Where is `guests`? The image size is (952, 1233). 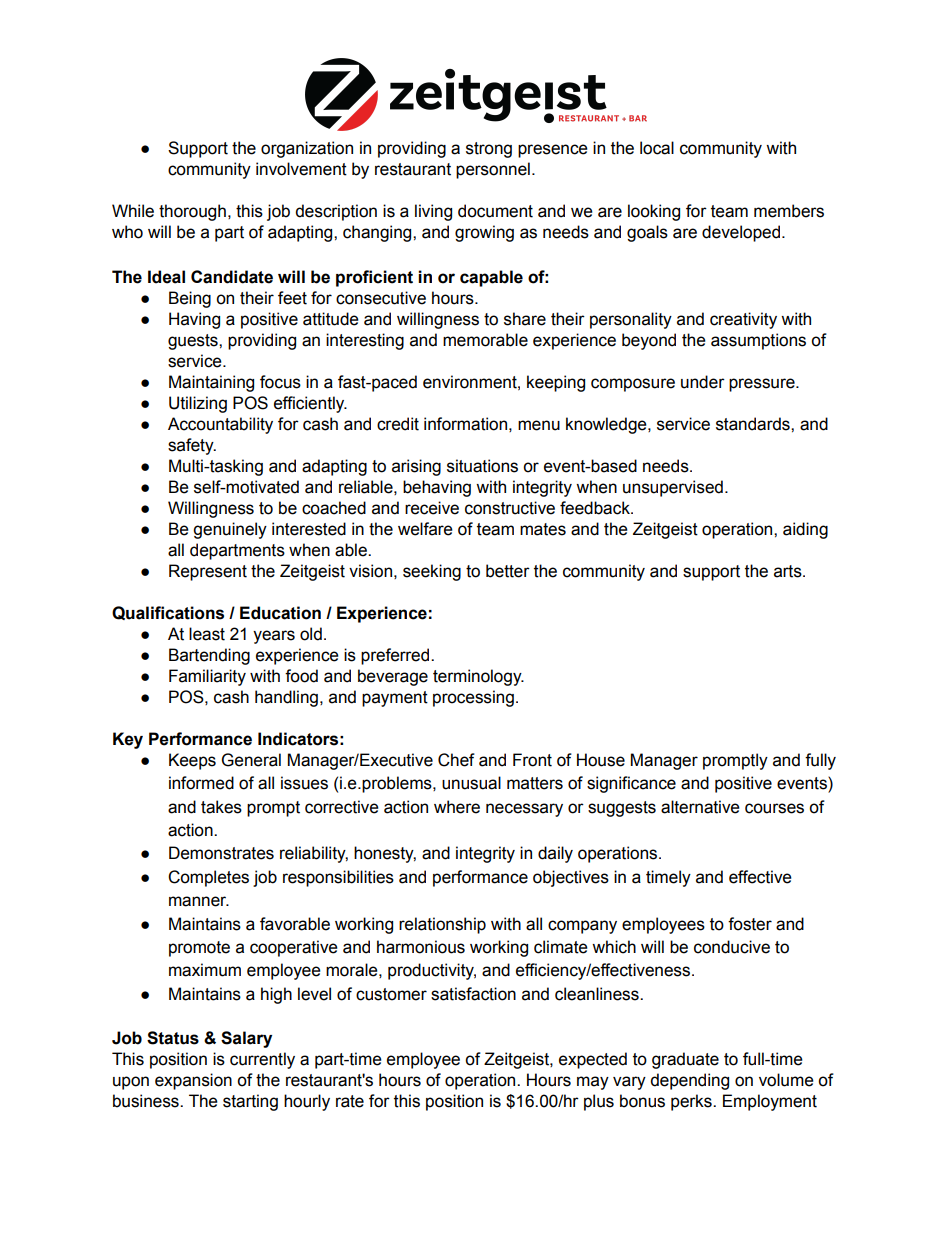
guests is located at coordinates (194, 342).
